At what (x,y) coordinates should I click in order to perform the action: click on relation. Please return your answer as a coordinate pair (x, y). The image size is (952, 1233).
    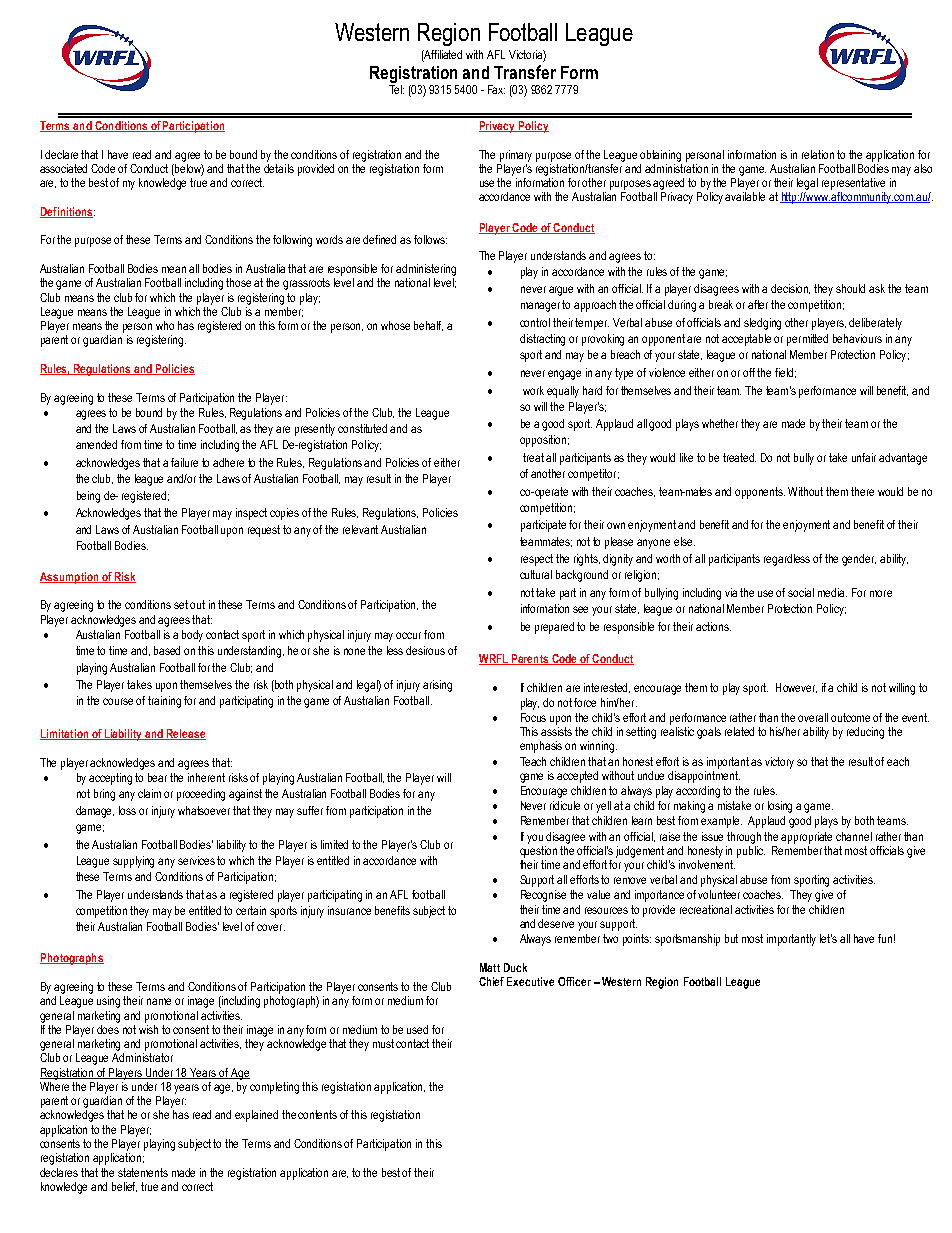
    Looking at the image, I should click on (818, 154).
